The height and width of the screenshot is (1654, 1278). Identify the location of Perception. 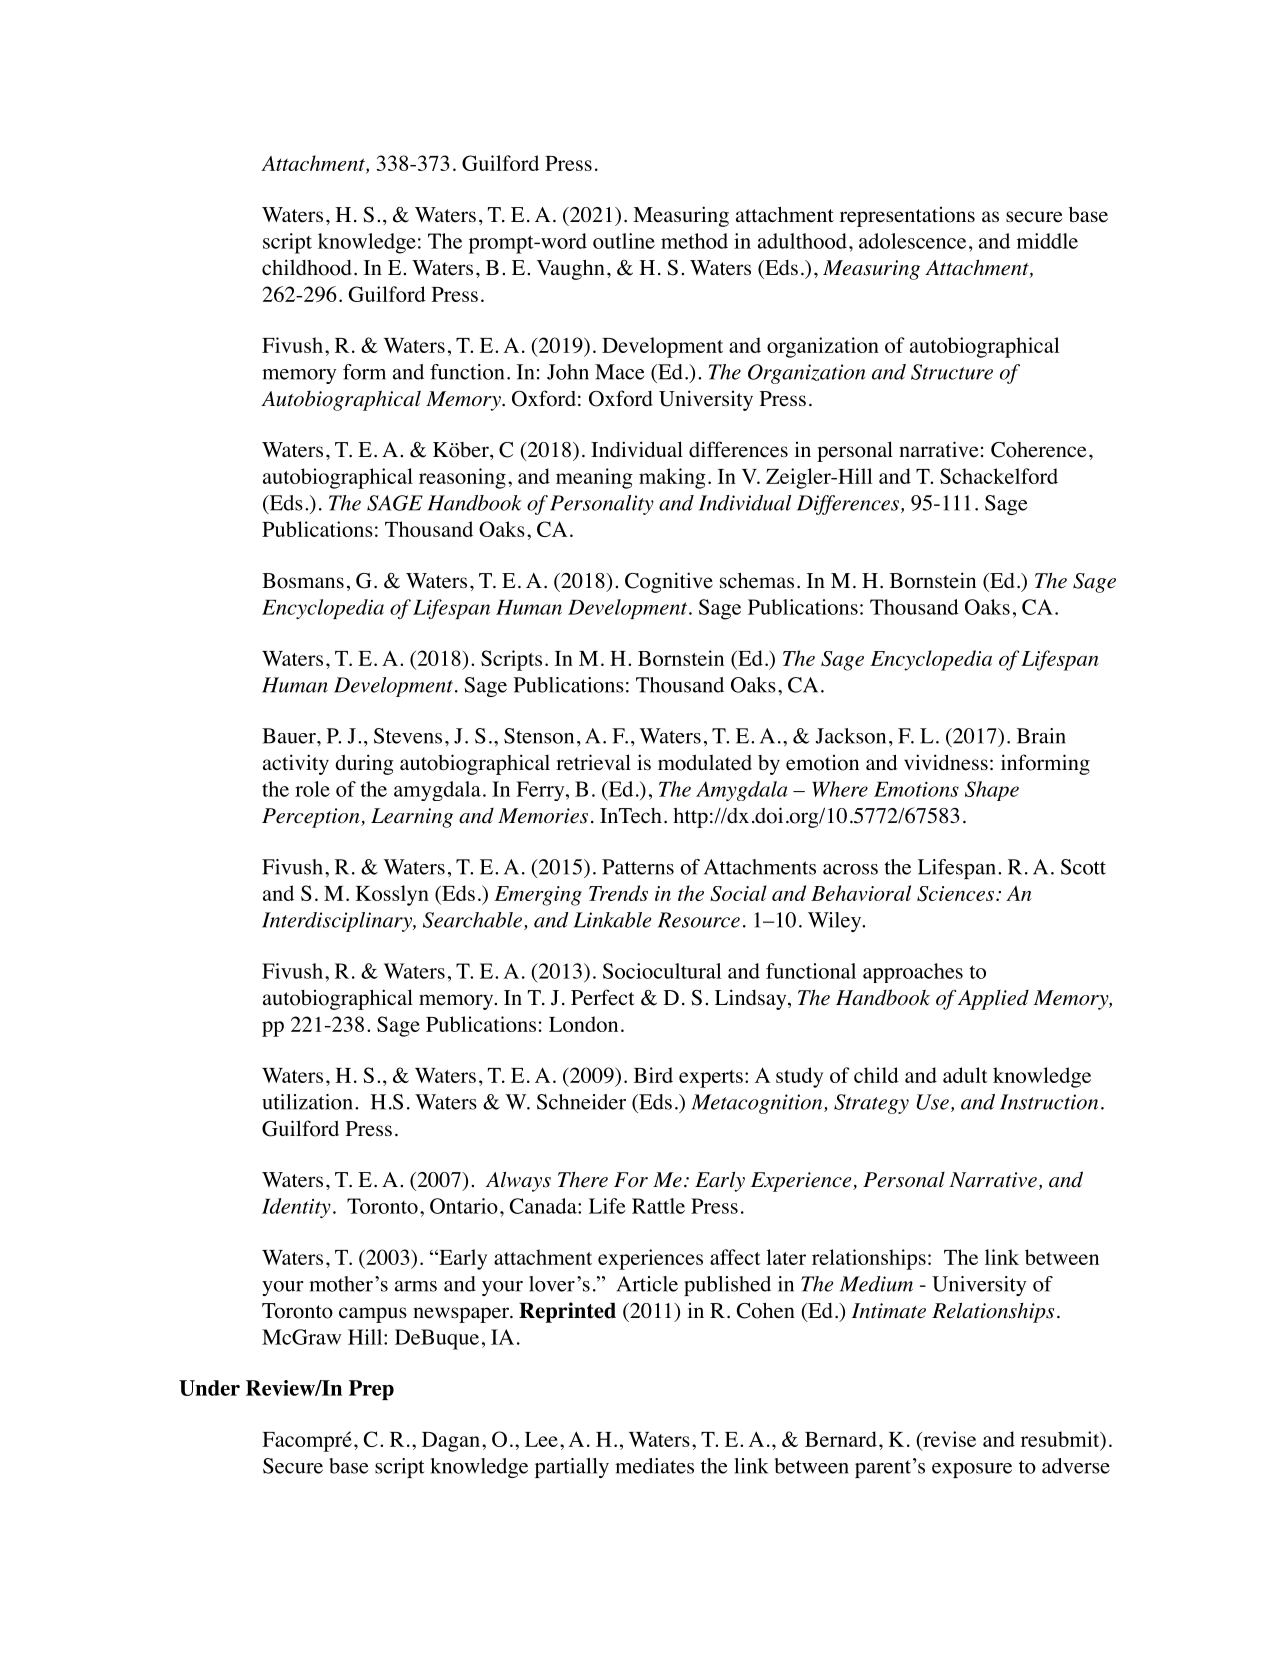
(312, 818).
